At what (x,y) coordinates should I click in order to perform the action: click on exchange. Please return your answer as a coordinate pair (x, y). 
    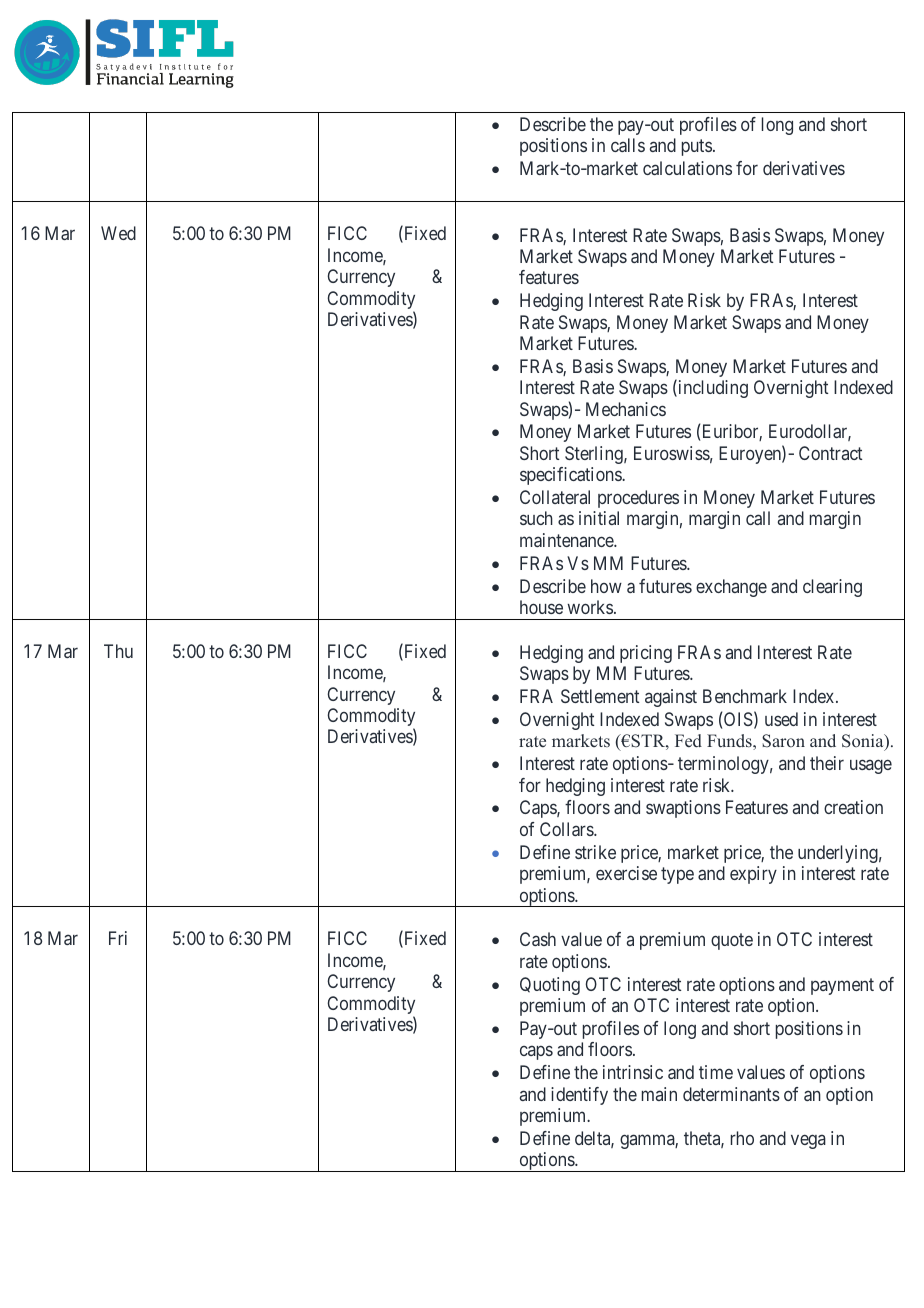
    Looking at the image, I should click on (731, 588).
